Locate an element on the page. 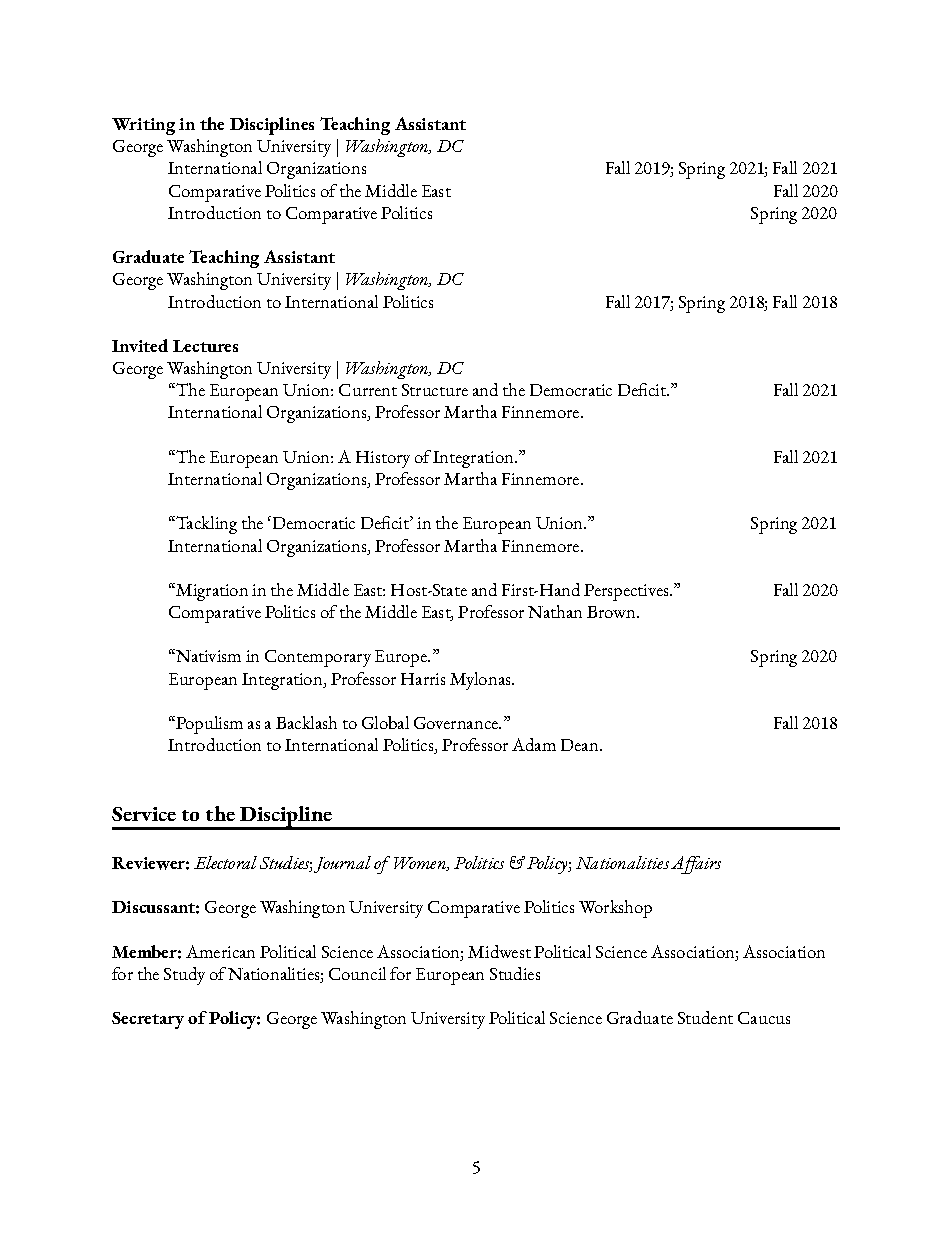  History is located at coordinates (383, 459).
